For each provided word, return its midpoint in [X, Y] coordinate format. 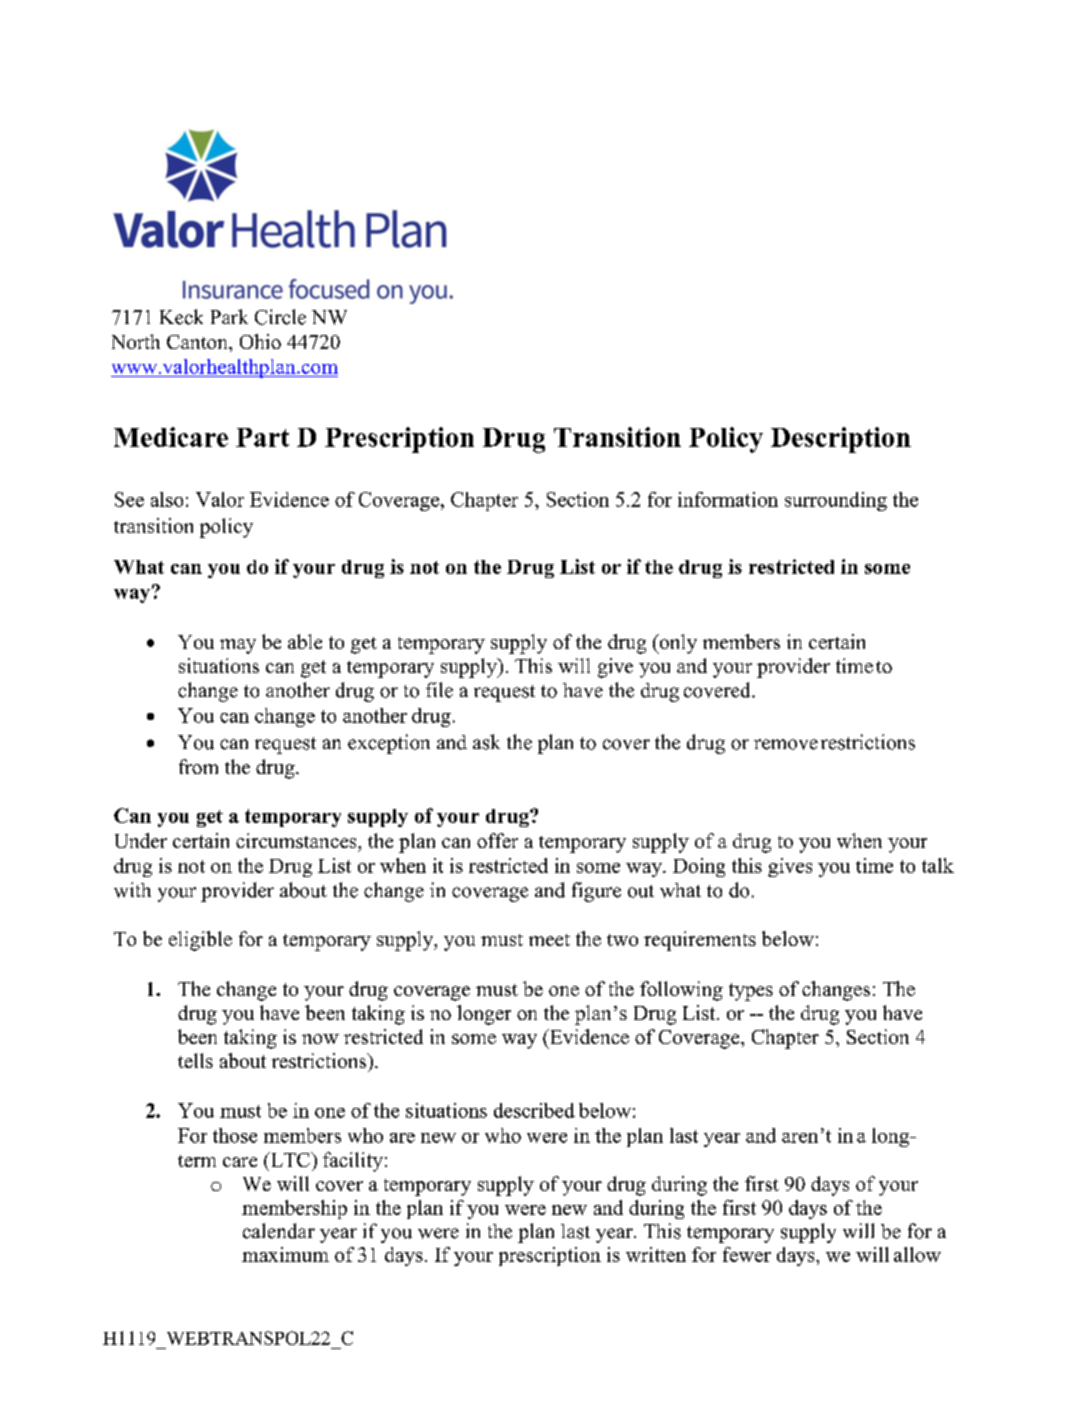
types [751, 992]
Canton [198, 342]
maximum [285, 1254]
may [238, 646]
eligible [200, 941]
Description [841, 440]
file [439, 690]
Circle [280, 317]
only [677, 644]
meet [549, 940]
